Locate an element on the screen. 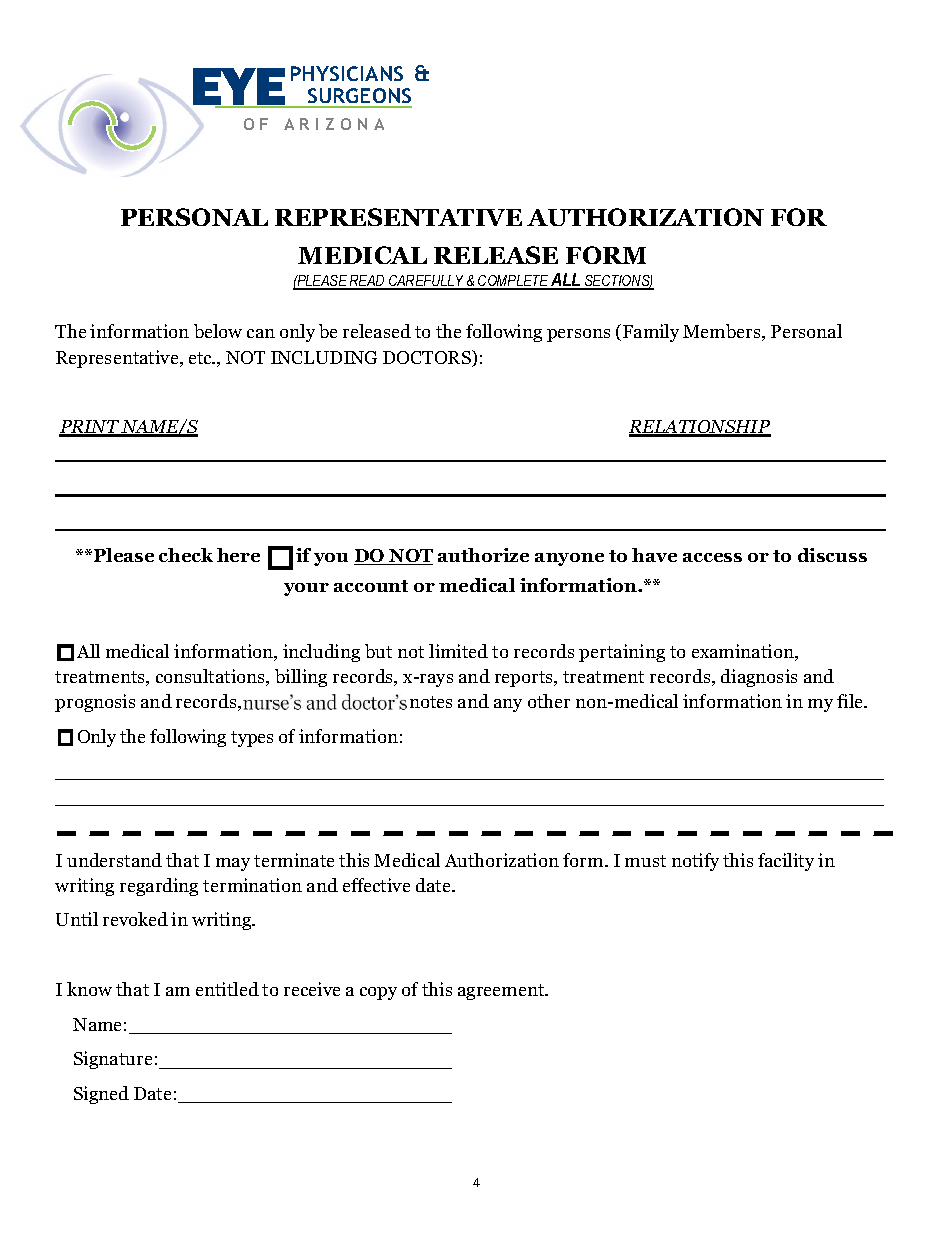  authorize is located at coordinates (483, 555).
